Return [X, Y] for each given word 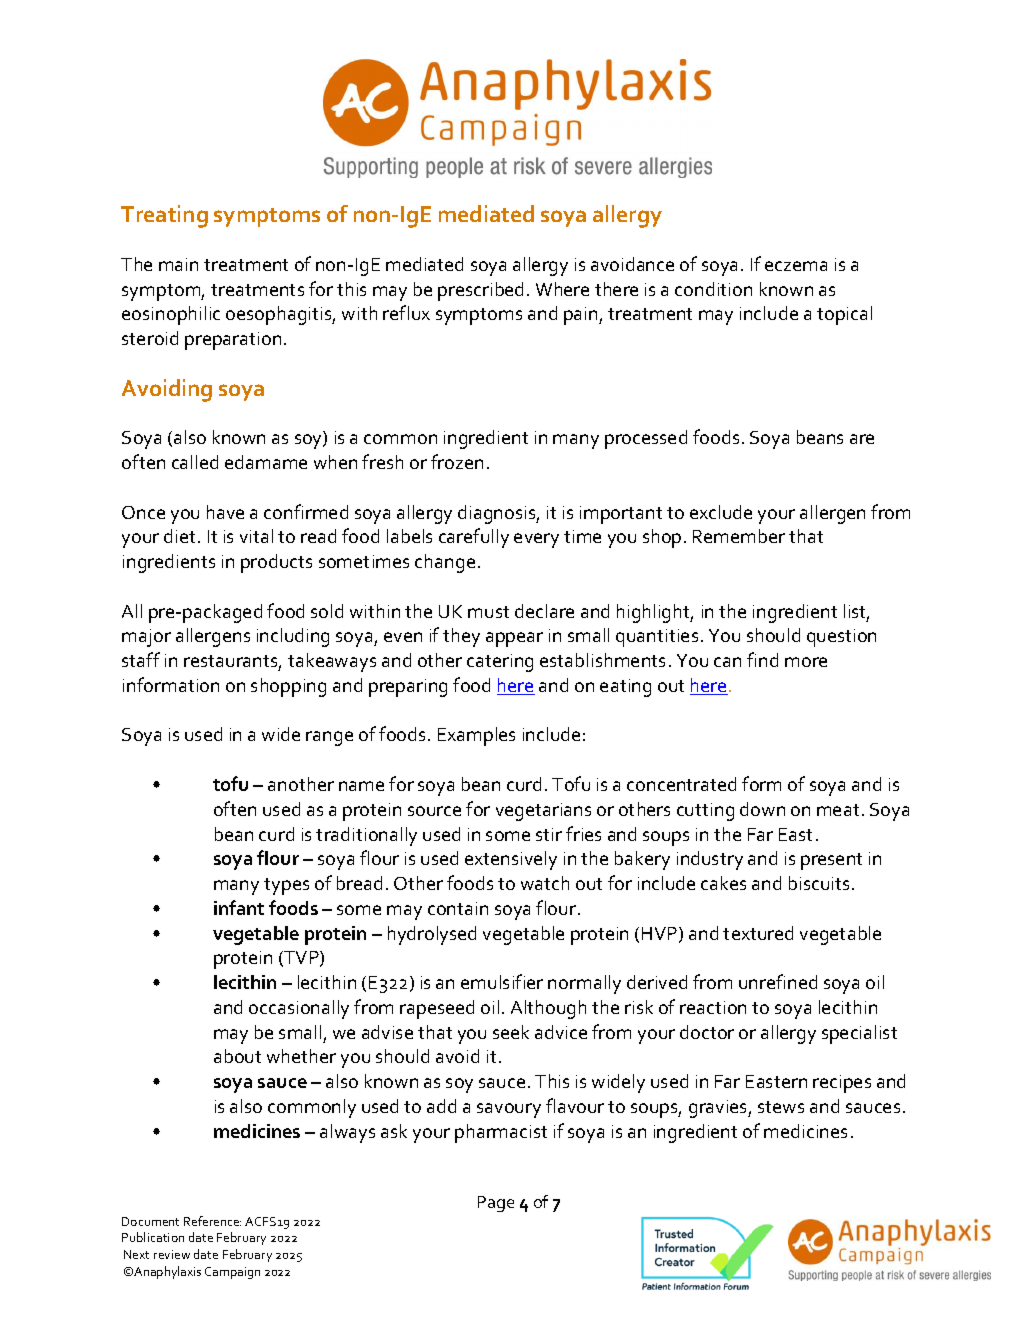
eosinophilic [171, 315]
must [488, 612]
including [293, 637]
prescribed [480, 291]
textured [758, 933]
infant [239, 907]
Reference [212, 1221]
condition [713, 289]
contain [458, 908]
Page [496, 1204]
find [762, 659]
